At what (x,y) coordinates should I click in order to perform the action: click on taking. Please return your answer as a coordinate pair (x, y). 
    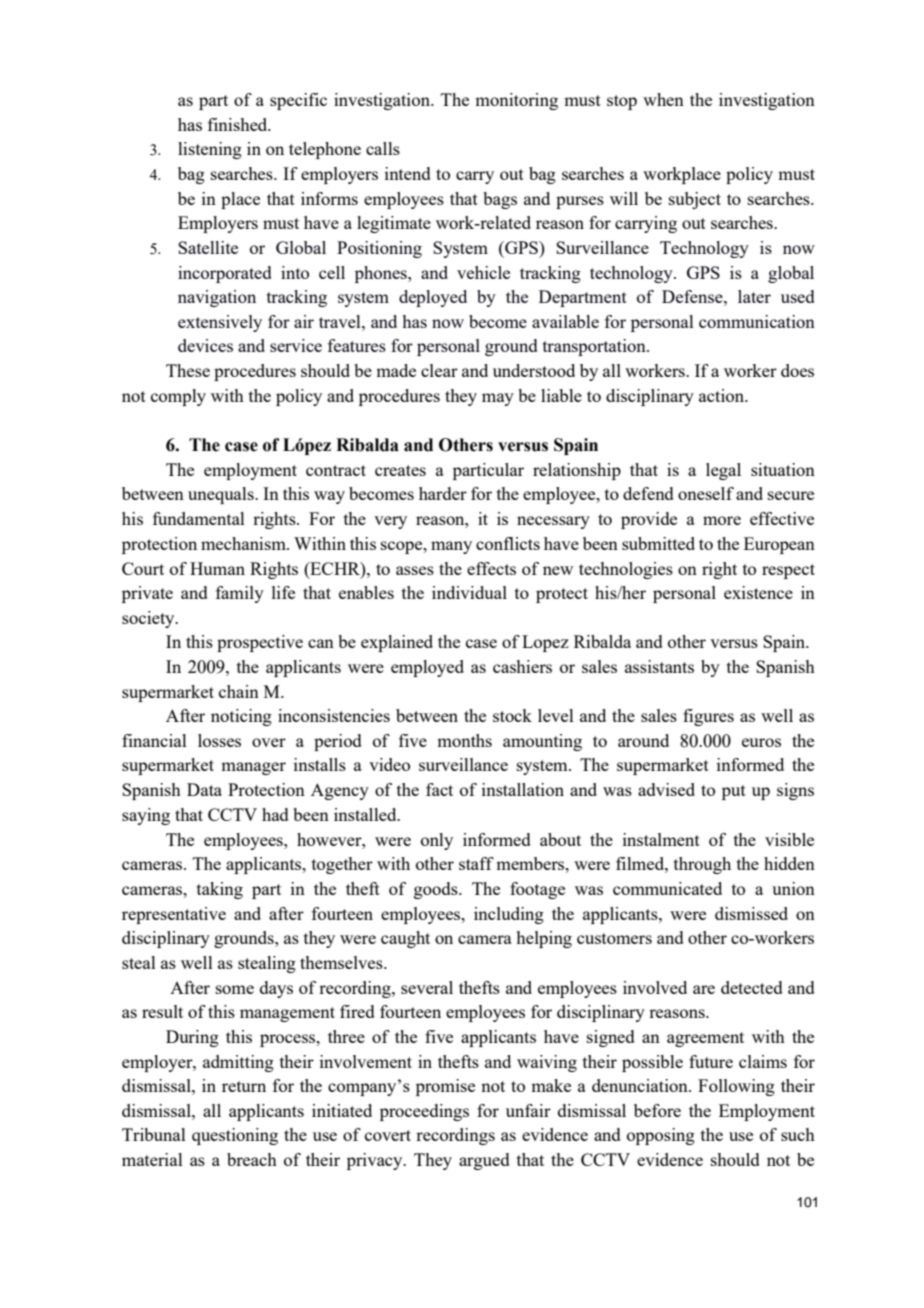
    Looking at the image, I should click on (220, 890).
